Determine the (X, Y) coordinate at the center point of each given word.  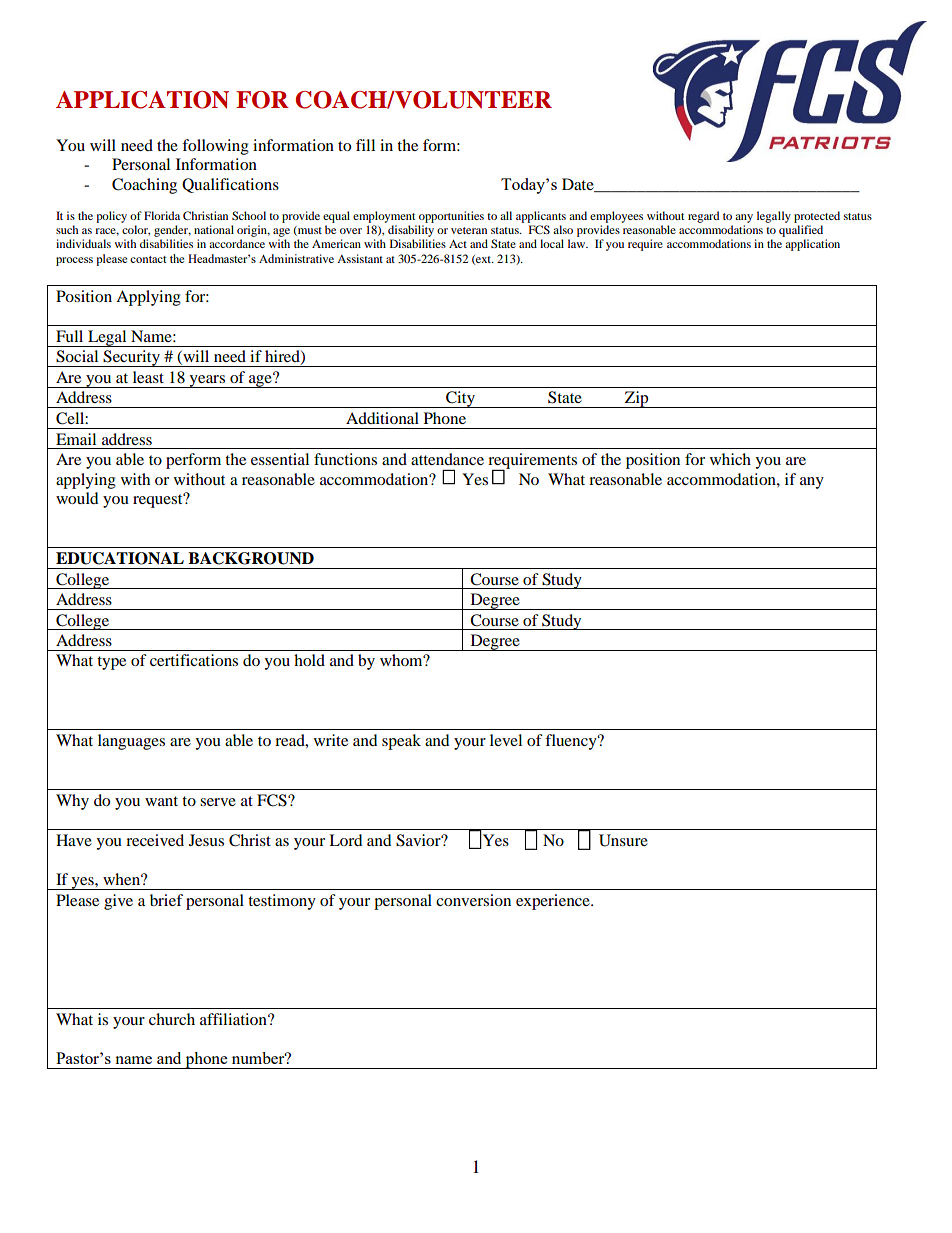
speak (401, 742)
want (161, 801)
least (148, 377)
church (172, 1019)
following (215, 147)
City (460, 399)
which (730, 459)
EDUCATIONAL (120, 558)
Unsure (623, 840)
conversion (473, 900)
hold (309, 660)
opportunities (451, 217)
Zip (637, 399)
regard (704, 217)
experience (554, 902)
